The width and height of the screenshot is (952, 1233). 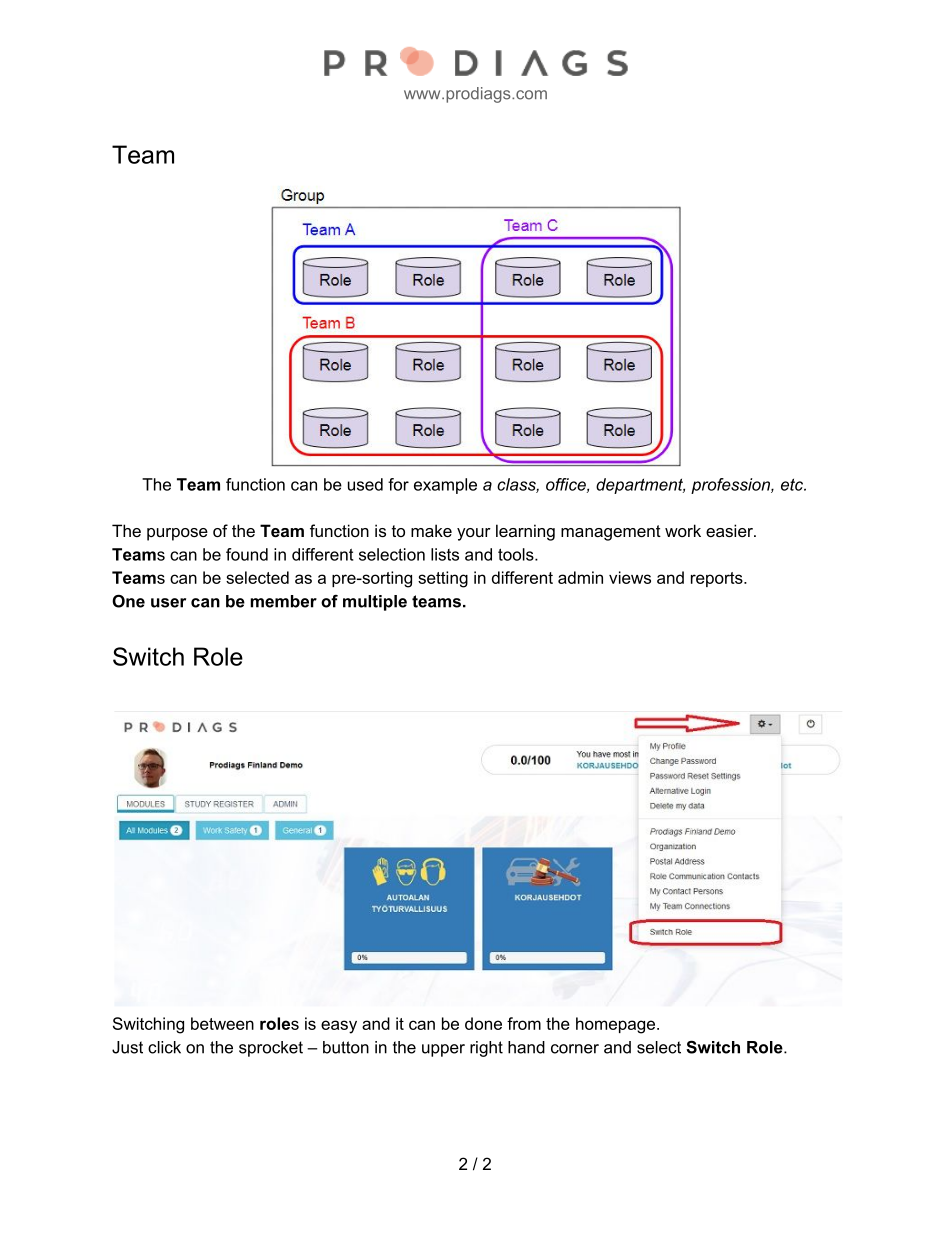 What do you see at coordinates (630, 577) in the screenshot?
I see `views` at bounding box center [630, 577].
